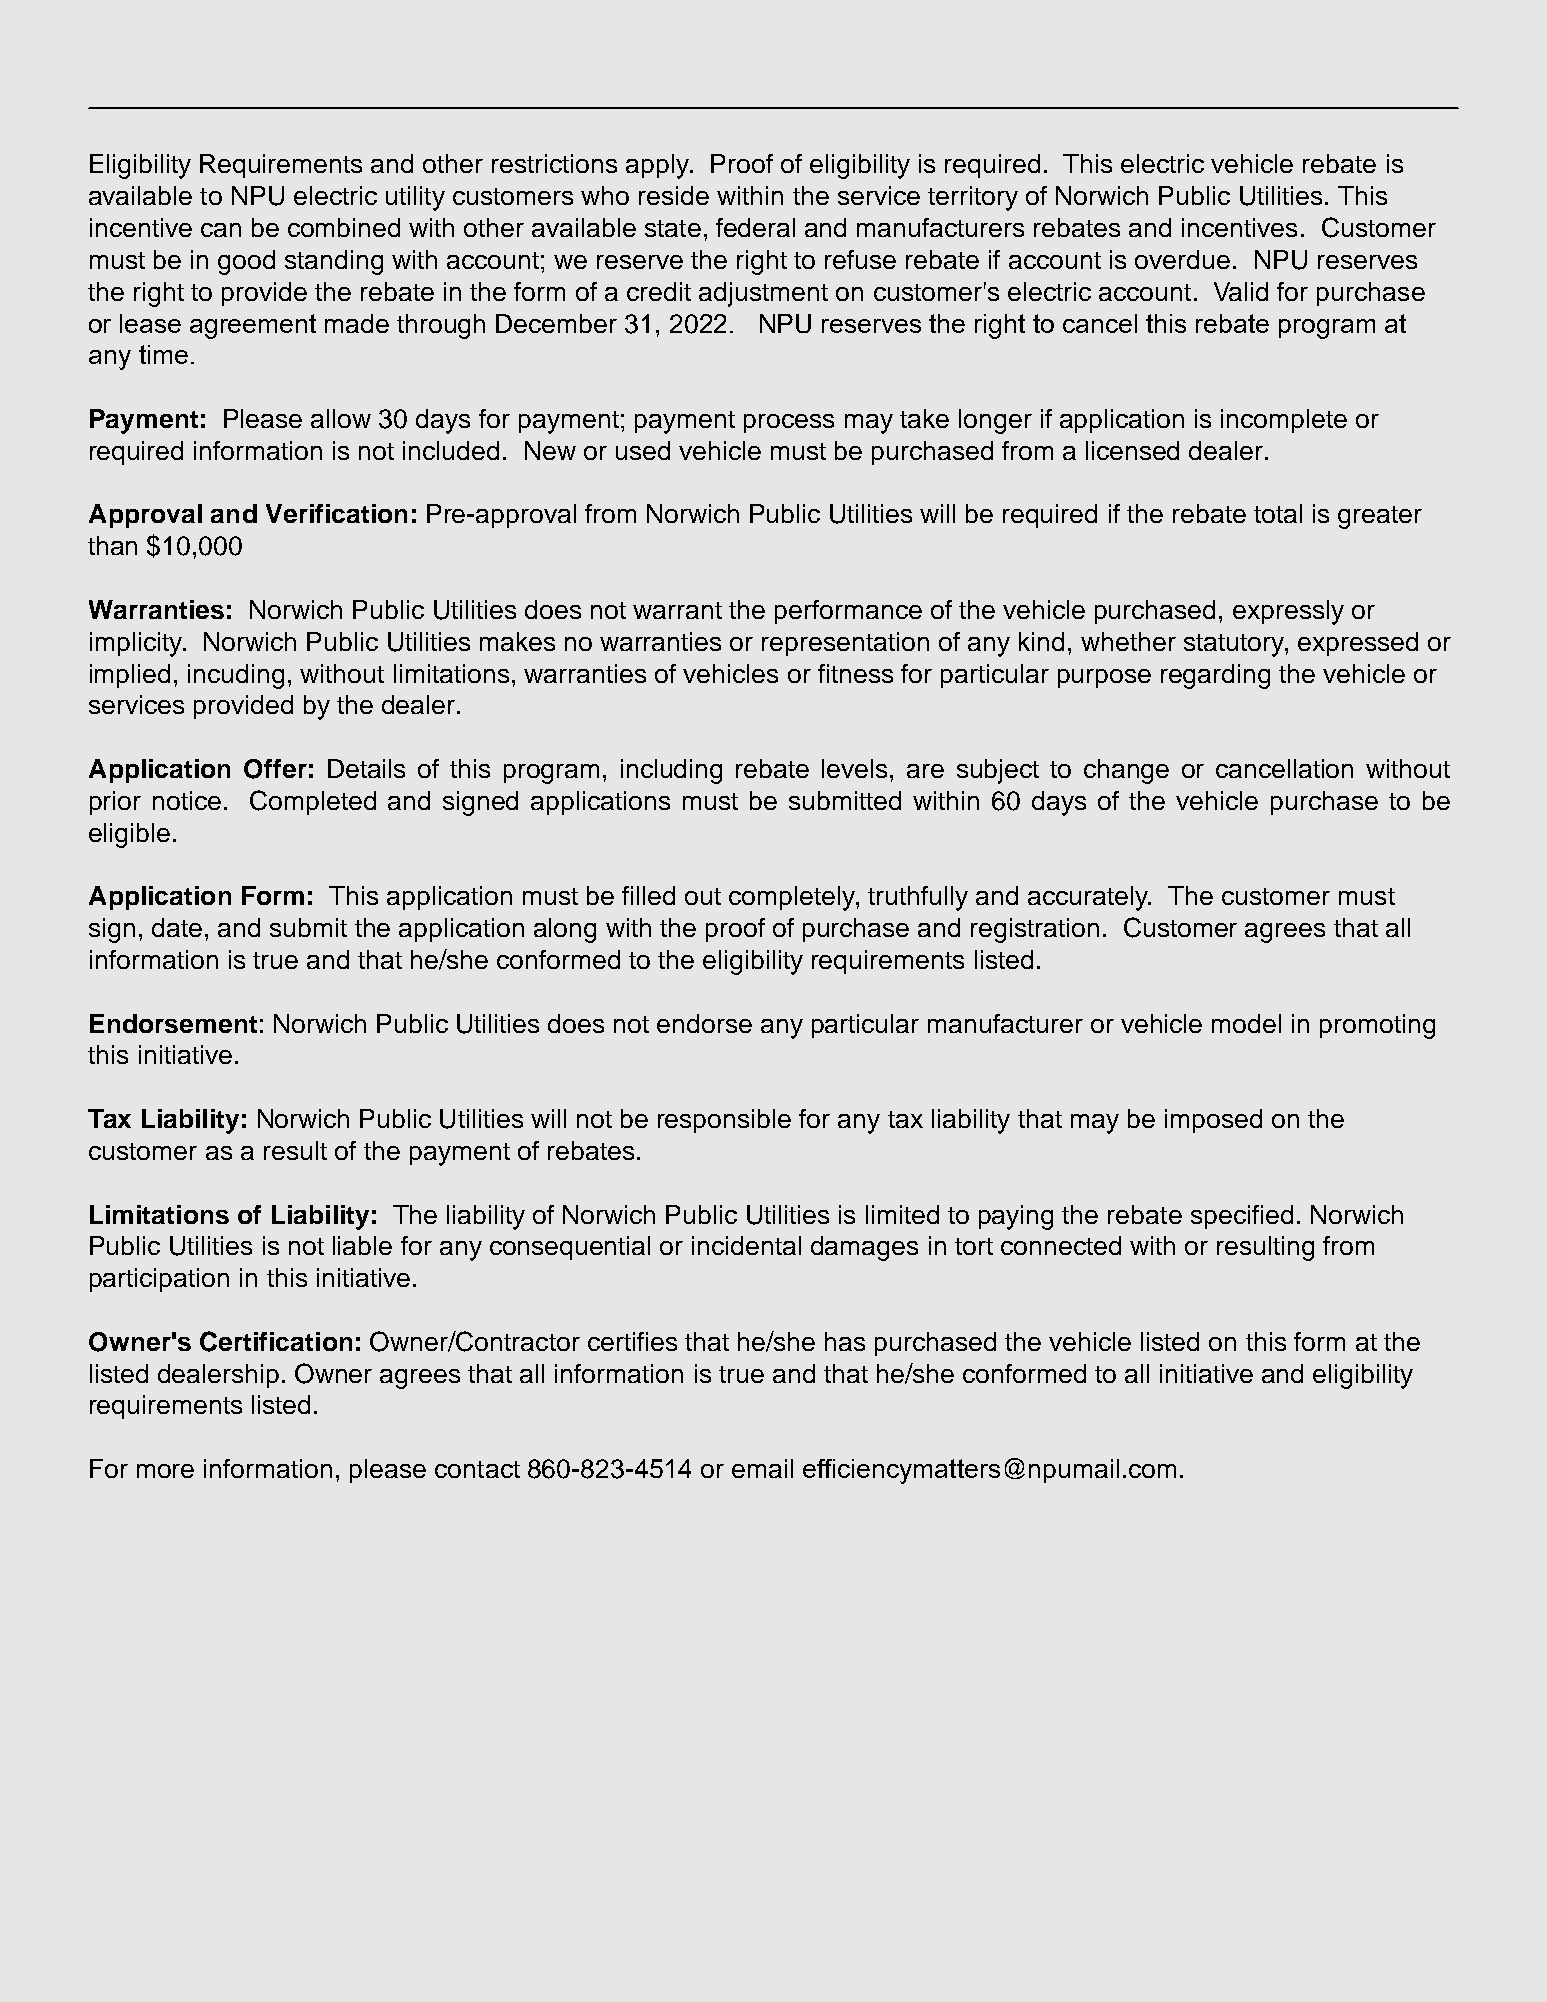 This image has height=2002, width=1547. Describe the element at coordinates (845, 644) in the image. I see `representation` at that location.
